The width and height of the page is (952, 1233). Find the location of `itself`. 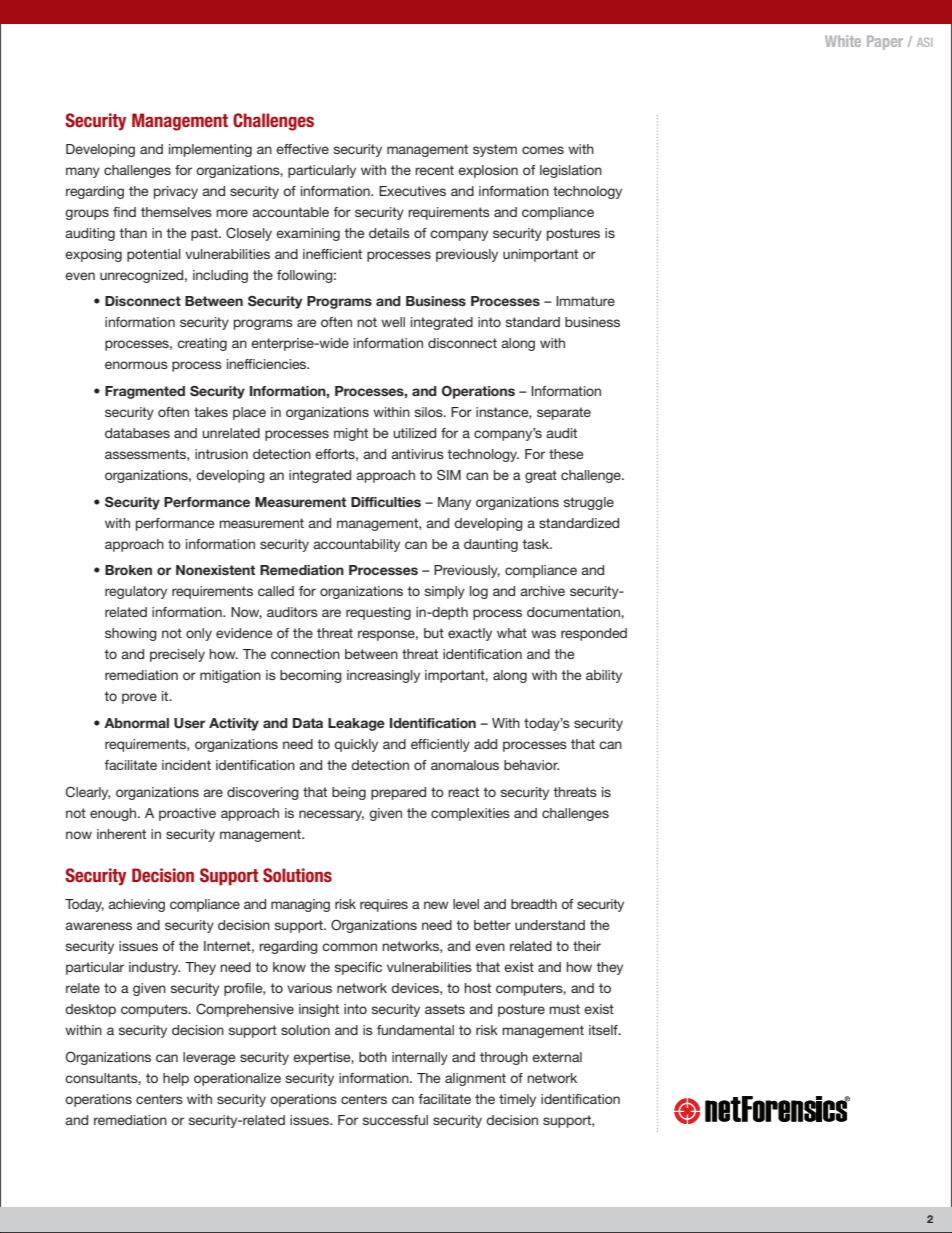

itself is located at coordinates (604, 1030).
